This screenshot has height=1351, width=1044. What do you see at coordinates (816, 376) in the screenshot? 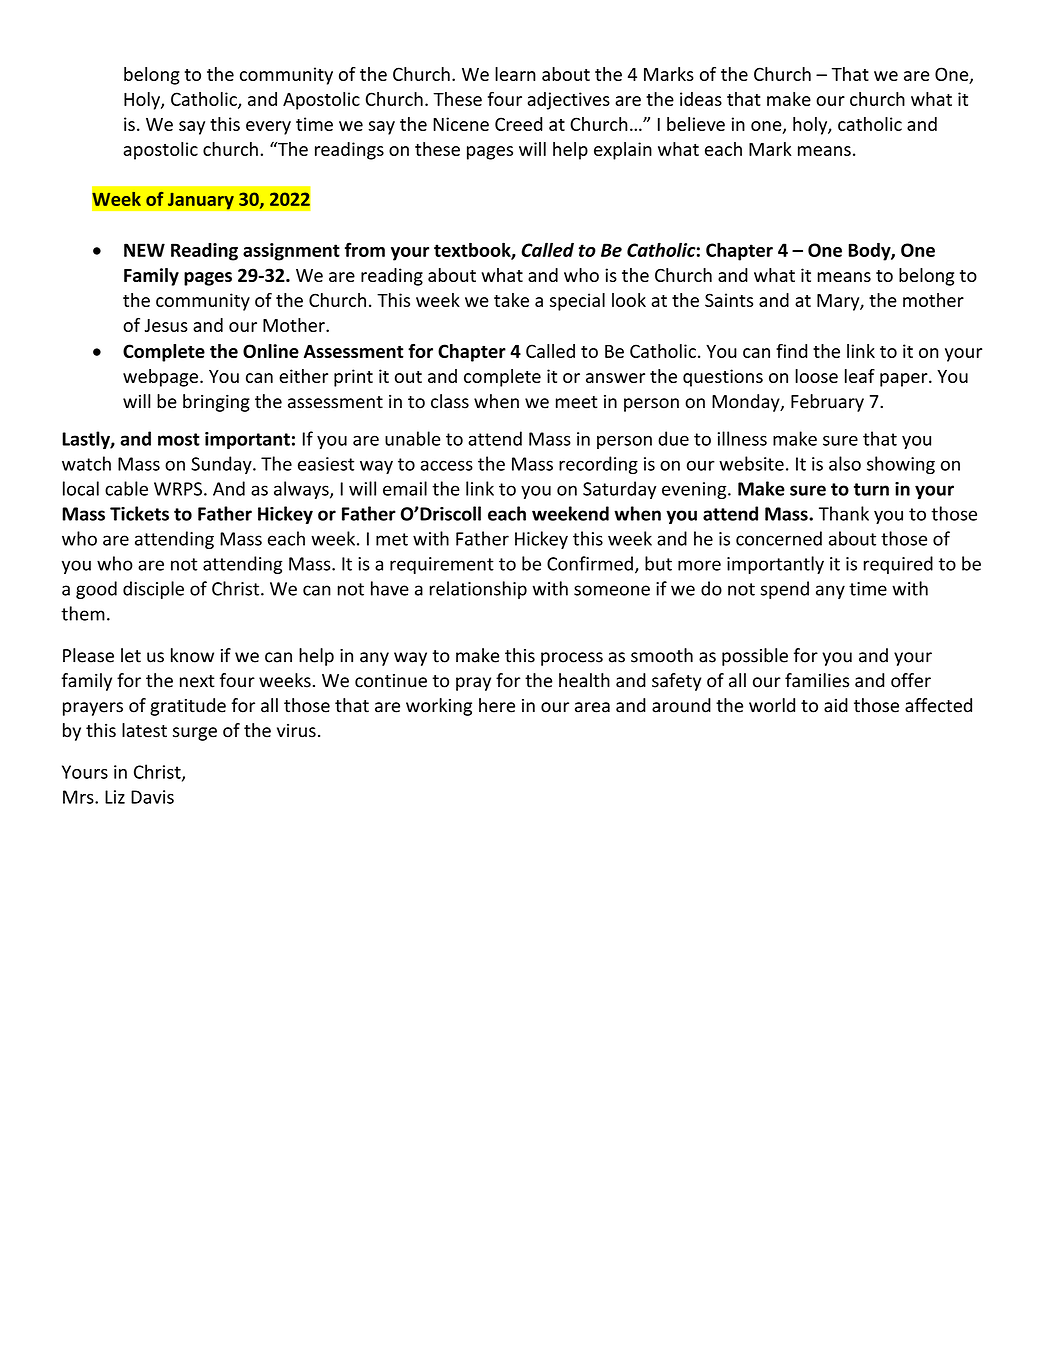
I see `loose` at bounding box center [816, 376].
